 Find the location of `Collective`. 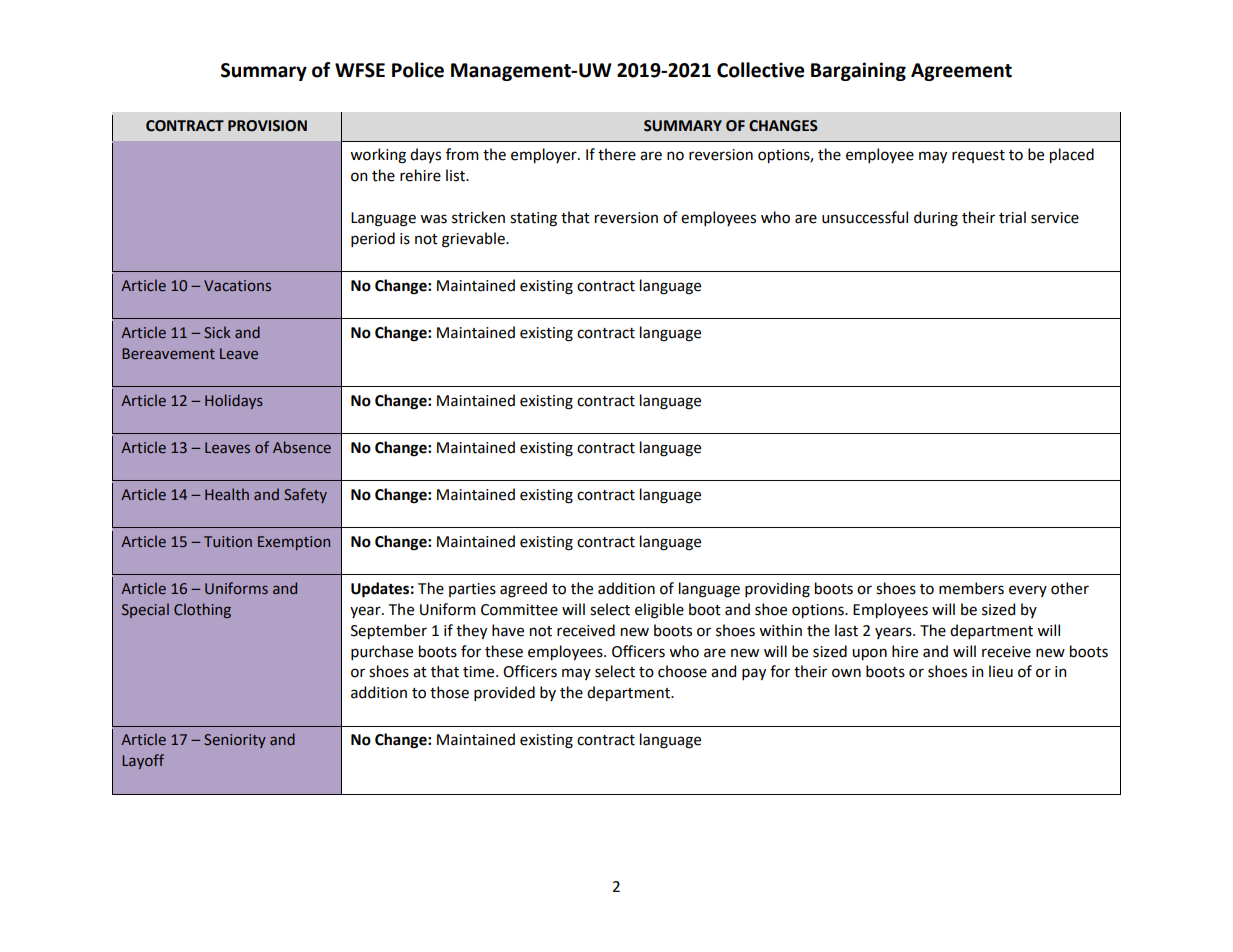

Collective is located at coordinates (761, 70).
